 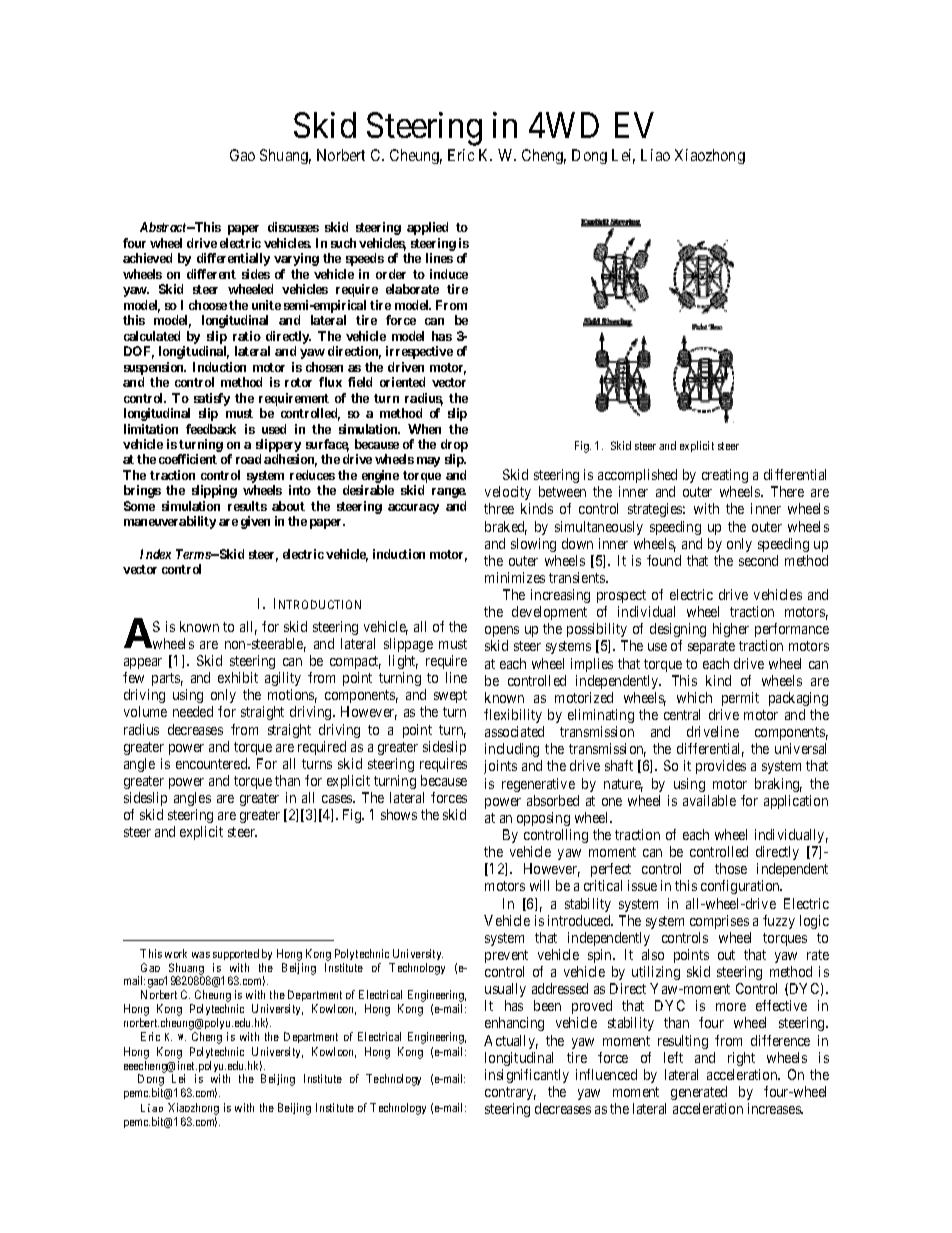 What do you see at coordinates (236, 954) in the document?
I see `supported` at bounding box center [236, 954].
